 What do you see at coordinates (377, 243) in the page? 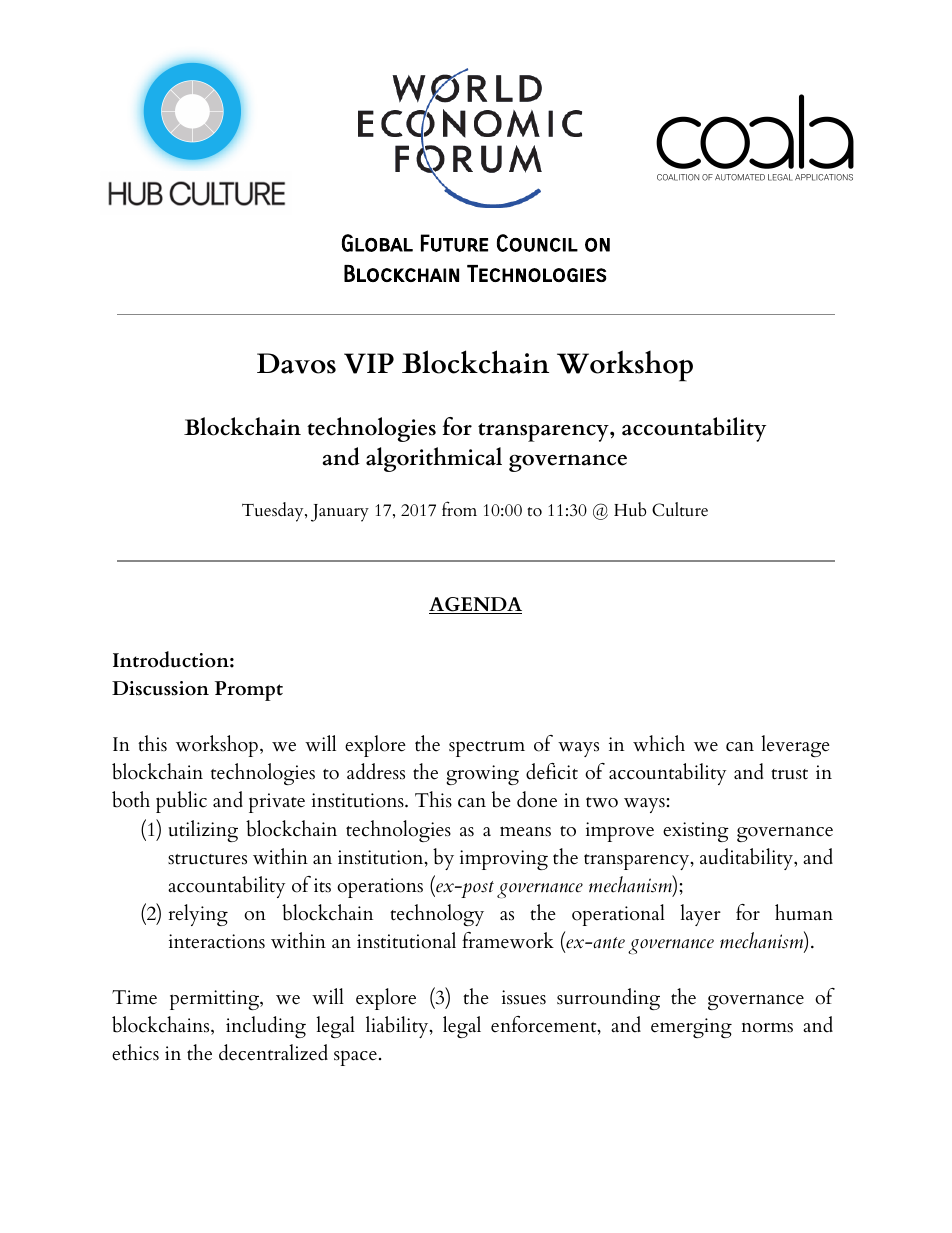
I see `Global` at bounding box center [377, 243].
